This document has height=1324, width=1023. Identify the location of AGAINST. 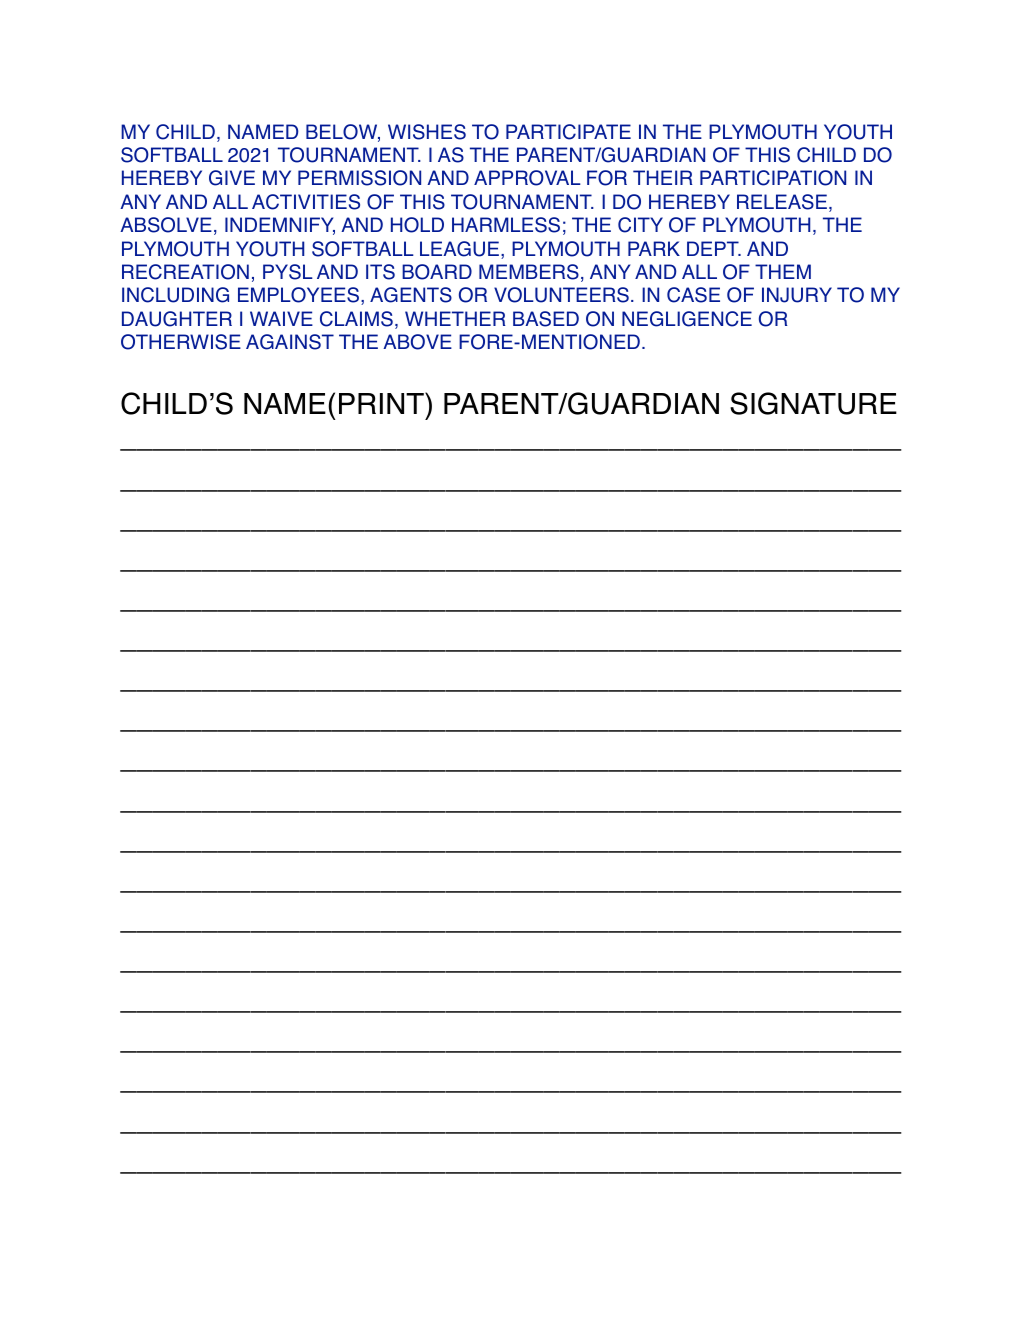
(290, 342).
